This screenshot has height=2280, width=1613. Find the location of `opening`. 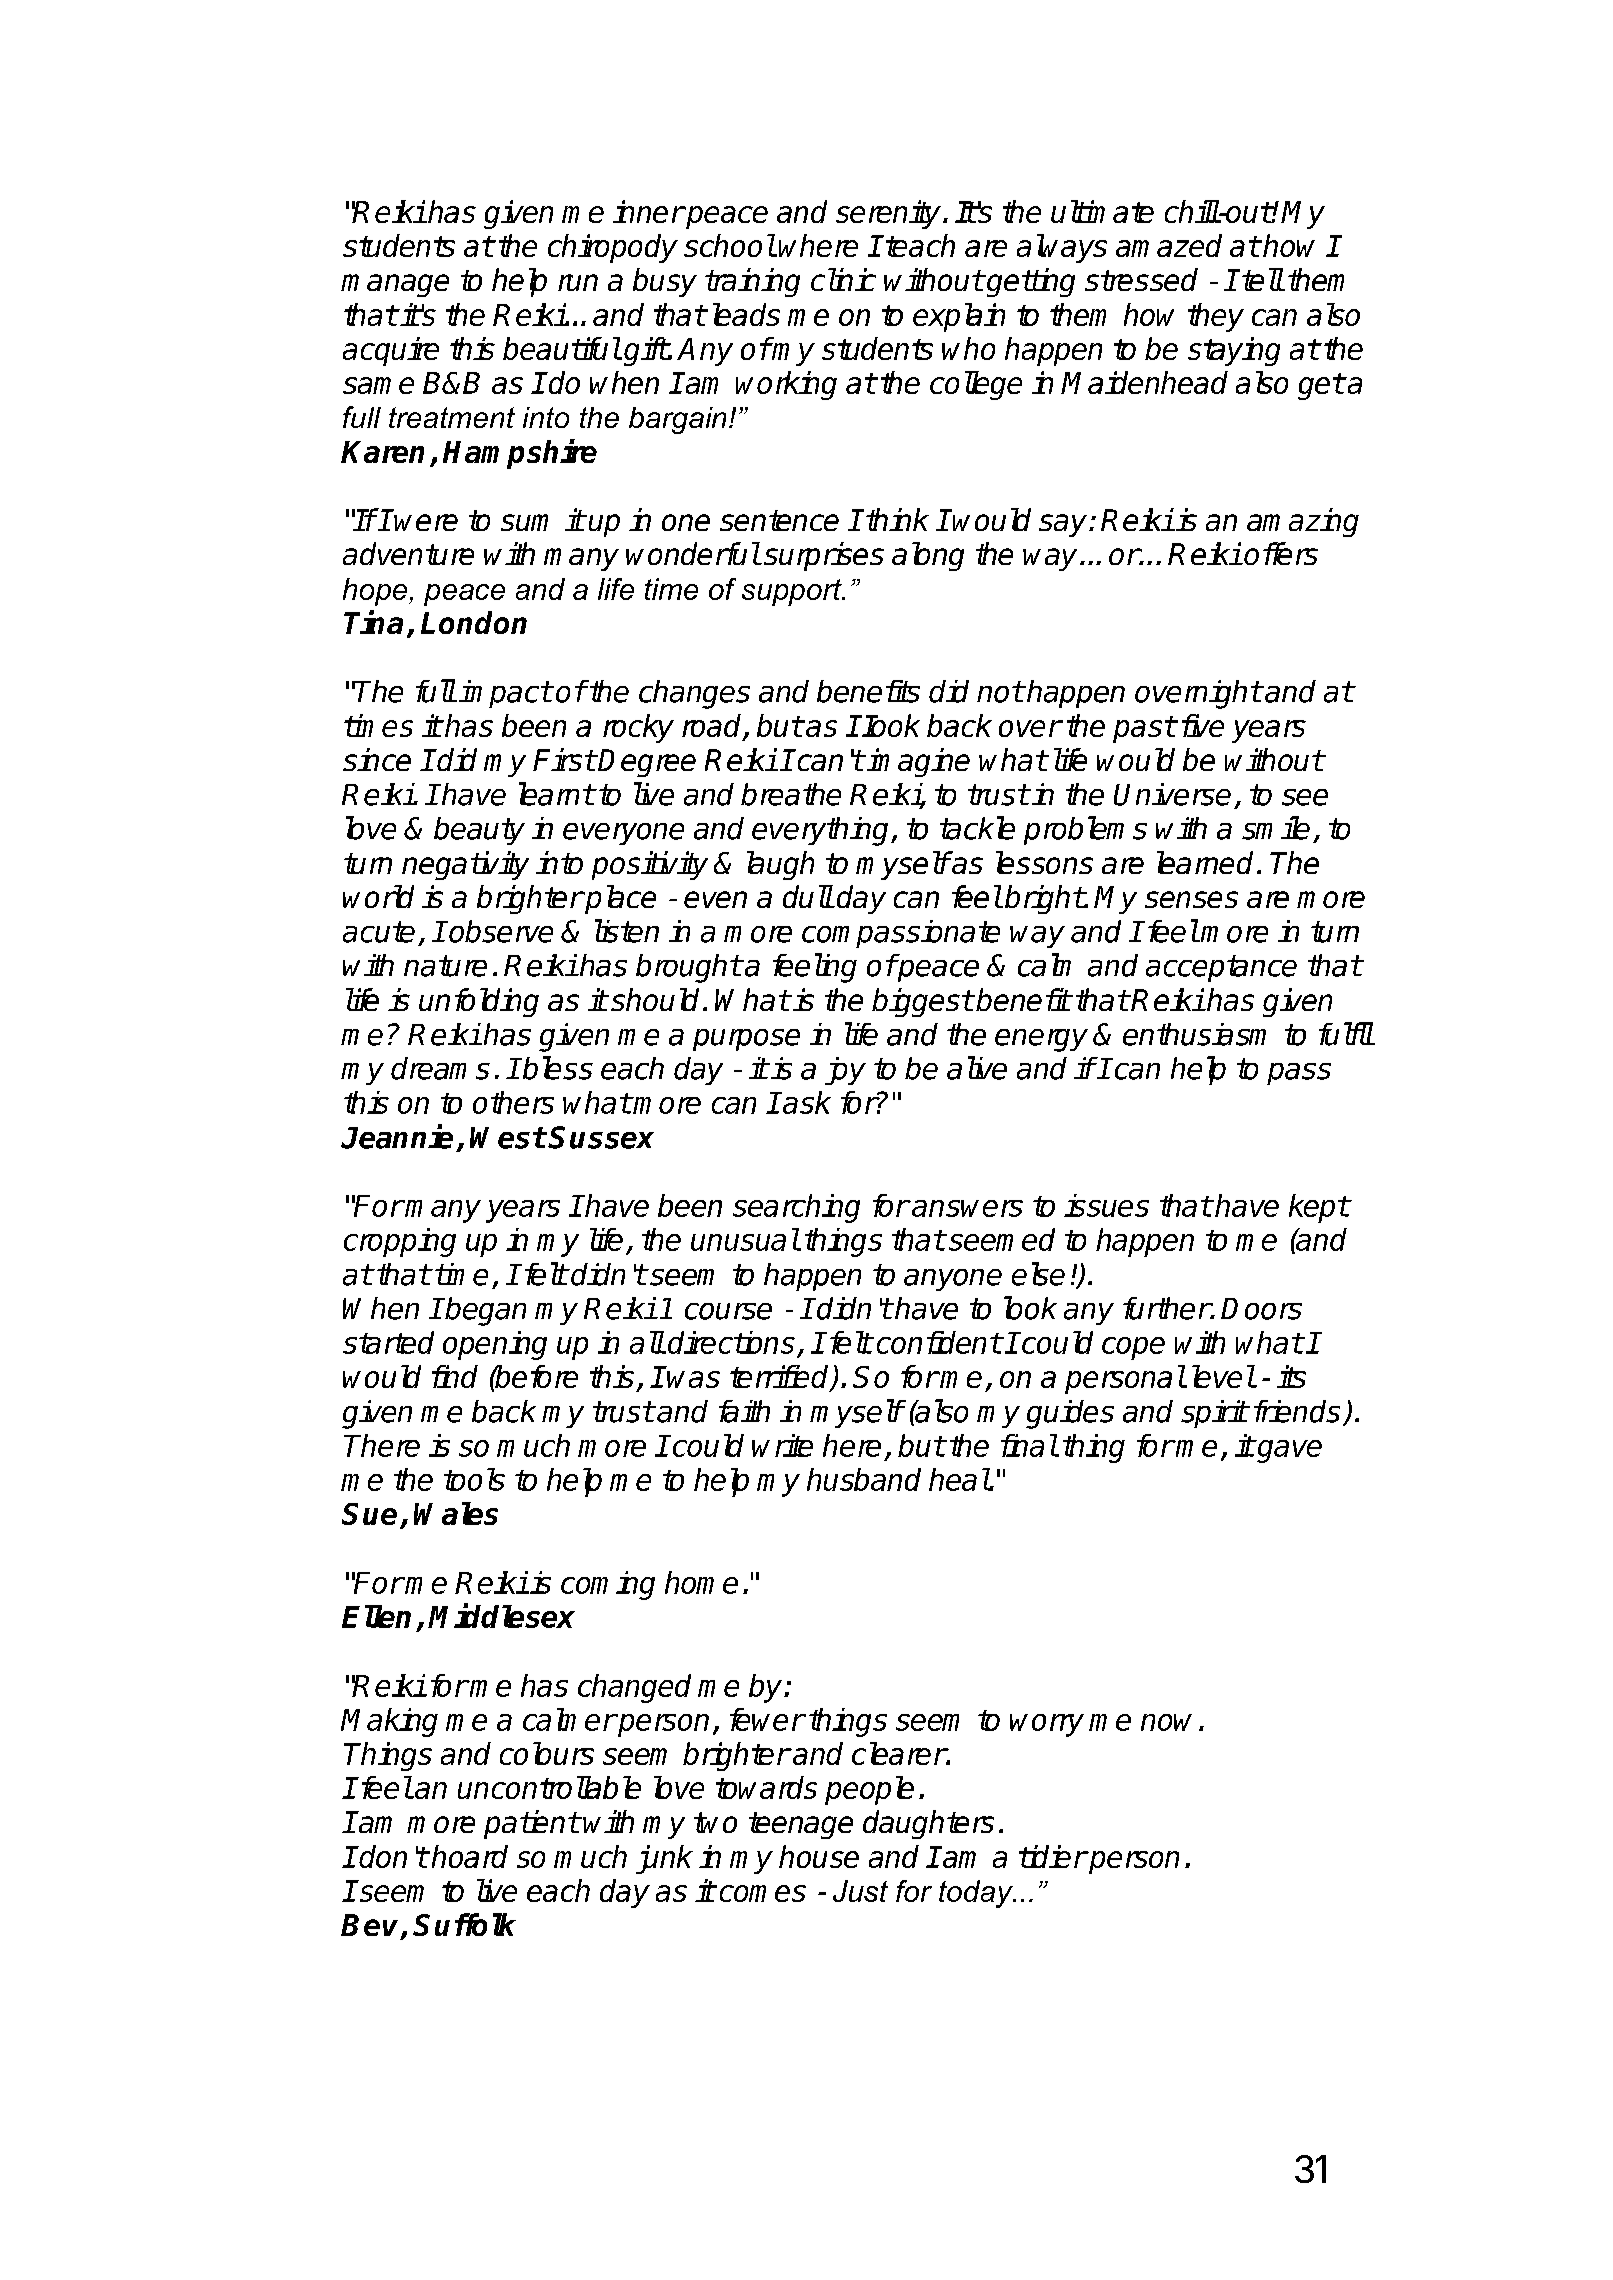

opening is located at coordinates (495, 1345).
